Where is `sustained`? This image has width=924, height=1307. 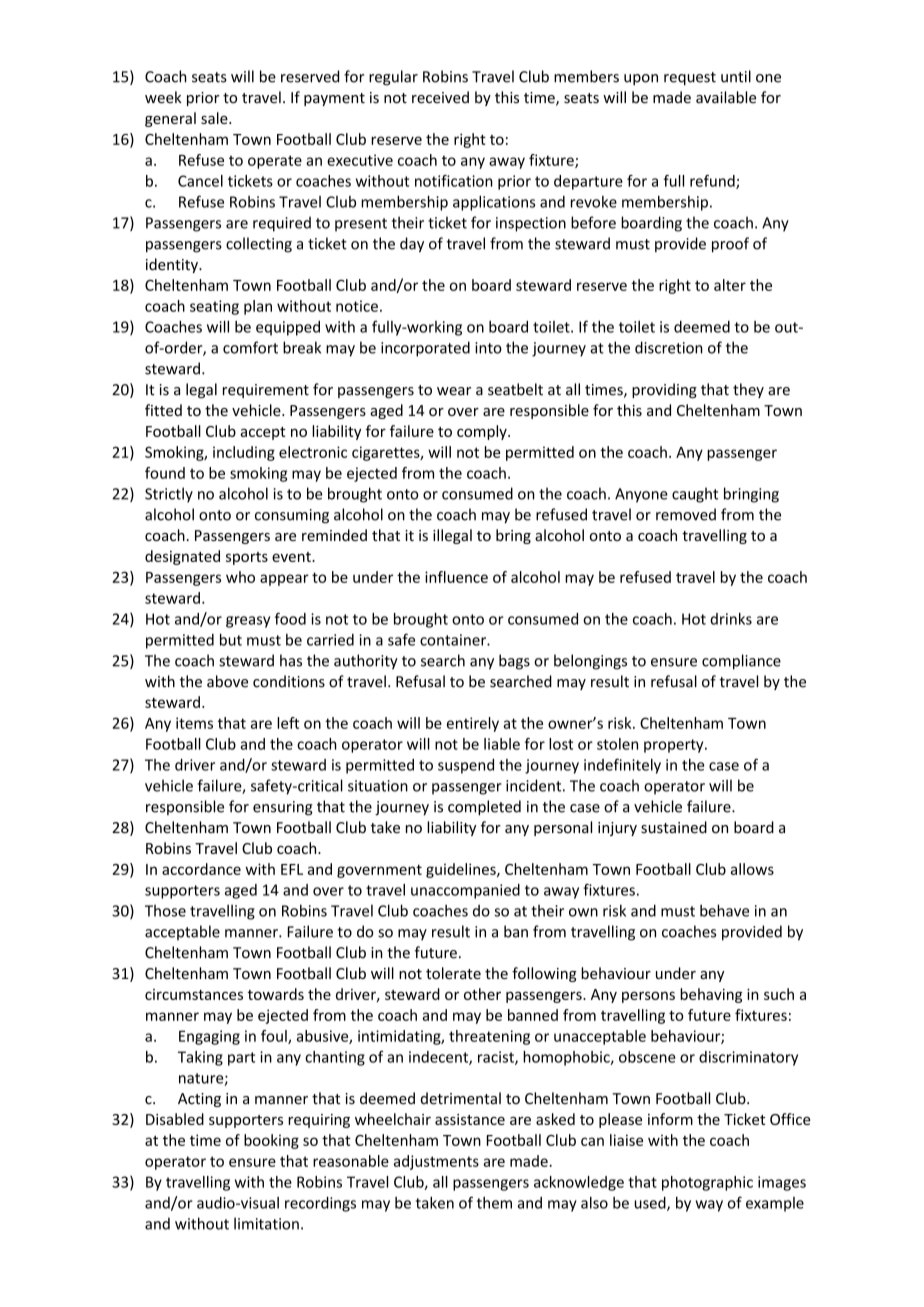 sustained is located at coordinates (674, 827).
